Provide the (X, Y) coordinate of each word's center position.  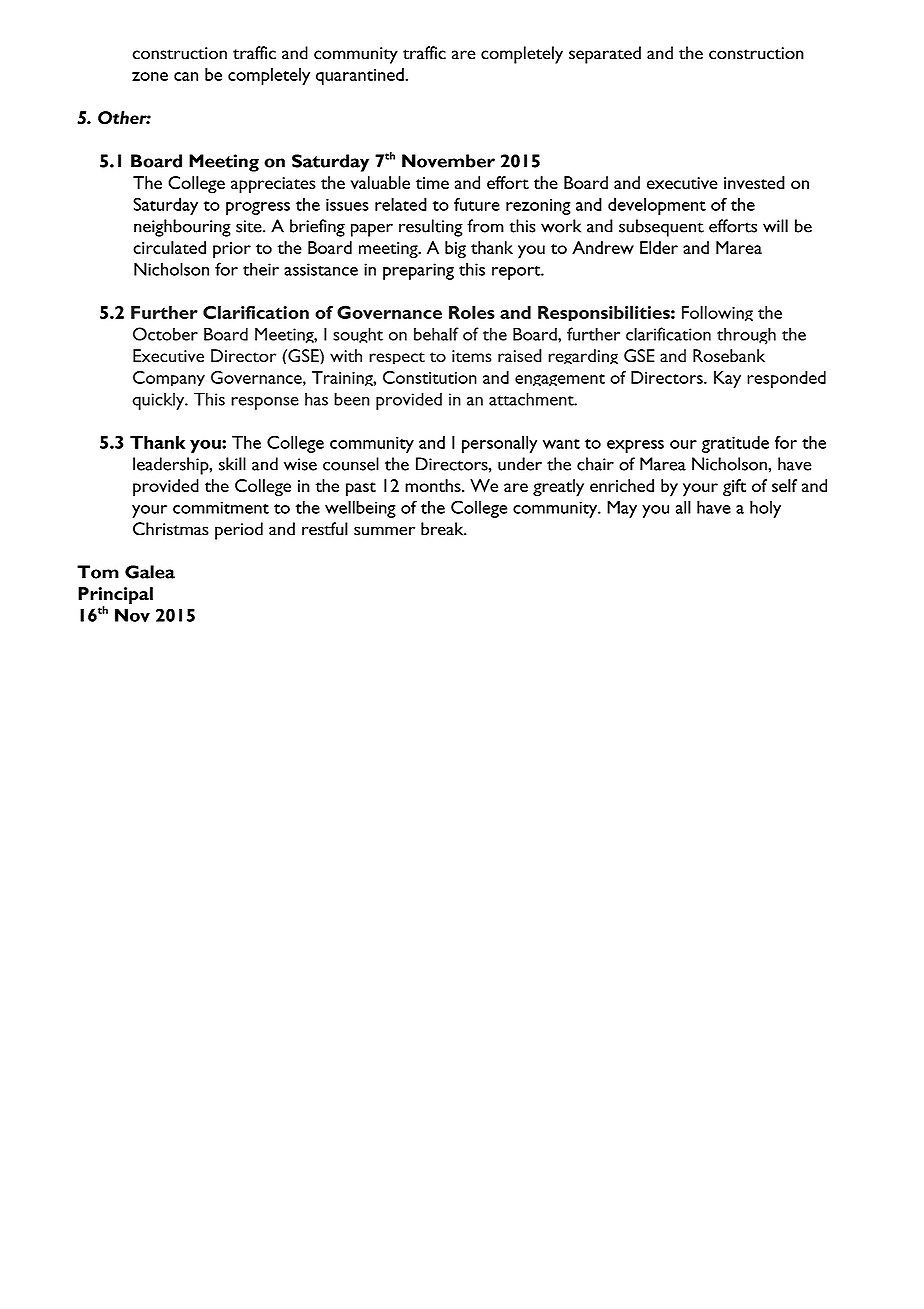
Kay (727, 379)
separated (605, 55)
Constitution (430, 377)
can (186, 76)
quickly (159, 401)
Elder (659, 247)
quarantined (361, 76)
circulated (169, 247)
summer (384, 531)
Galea (150, 572)
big (455, 250)
